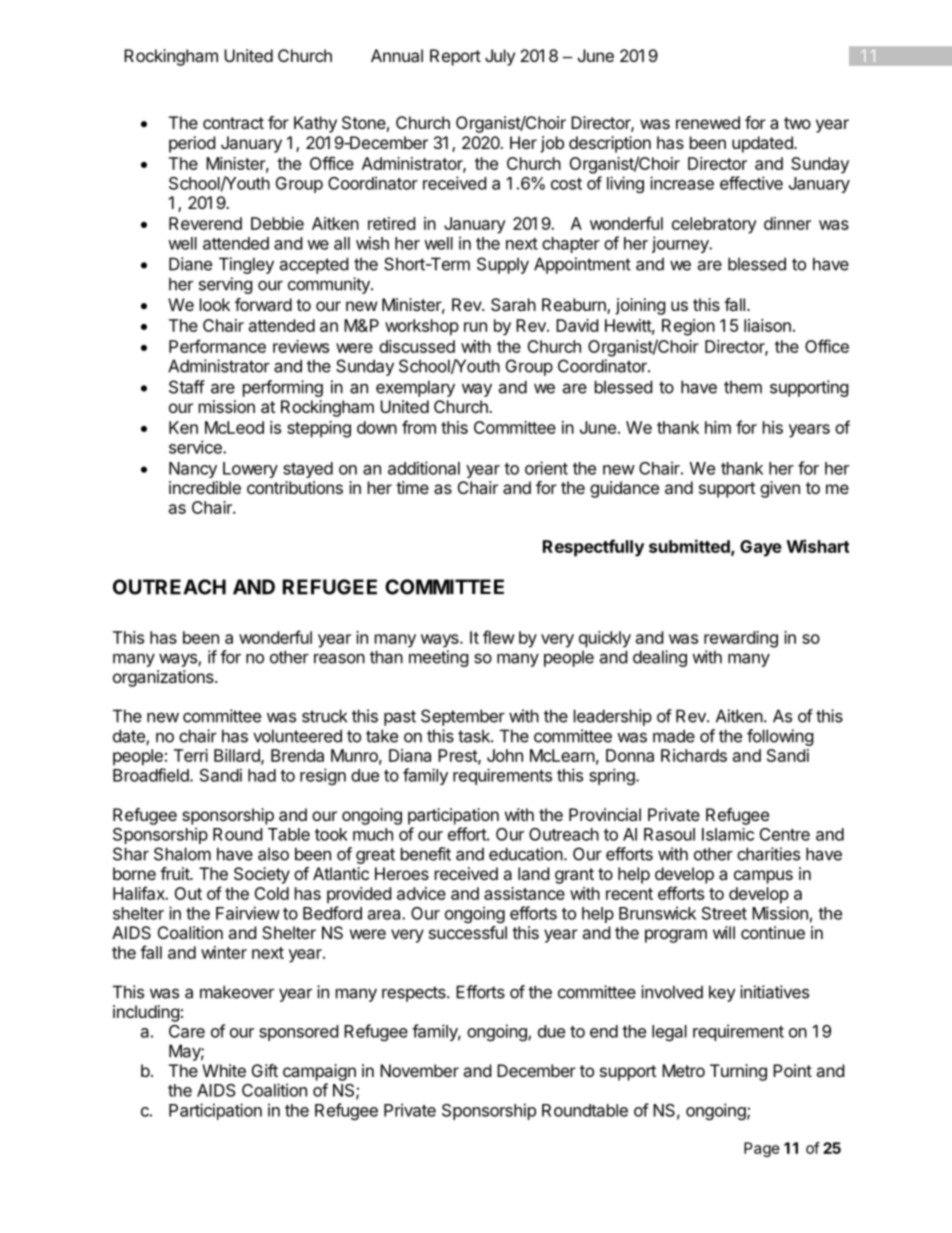  What do you see at coordinates (708, 122) in the screenshot?
I see `renewed` at bounding box center [708, 122].
